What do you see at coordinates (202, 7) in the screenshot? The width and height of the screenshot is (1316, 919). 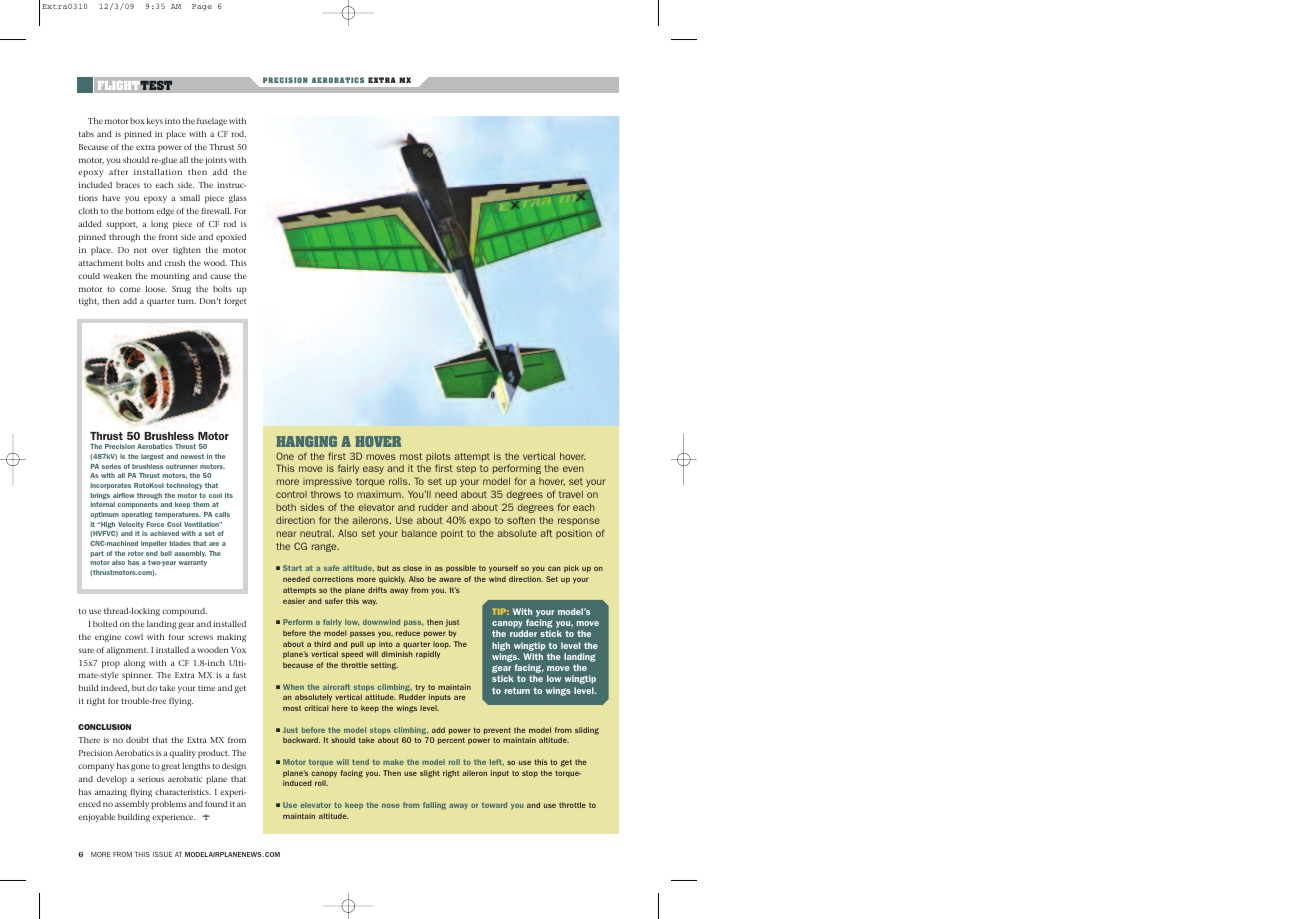 I see `Page` at bounding box center [202, 7].
